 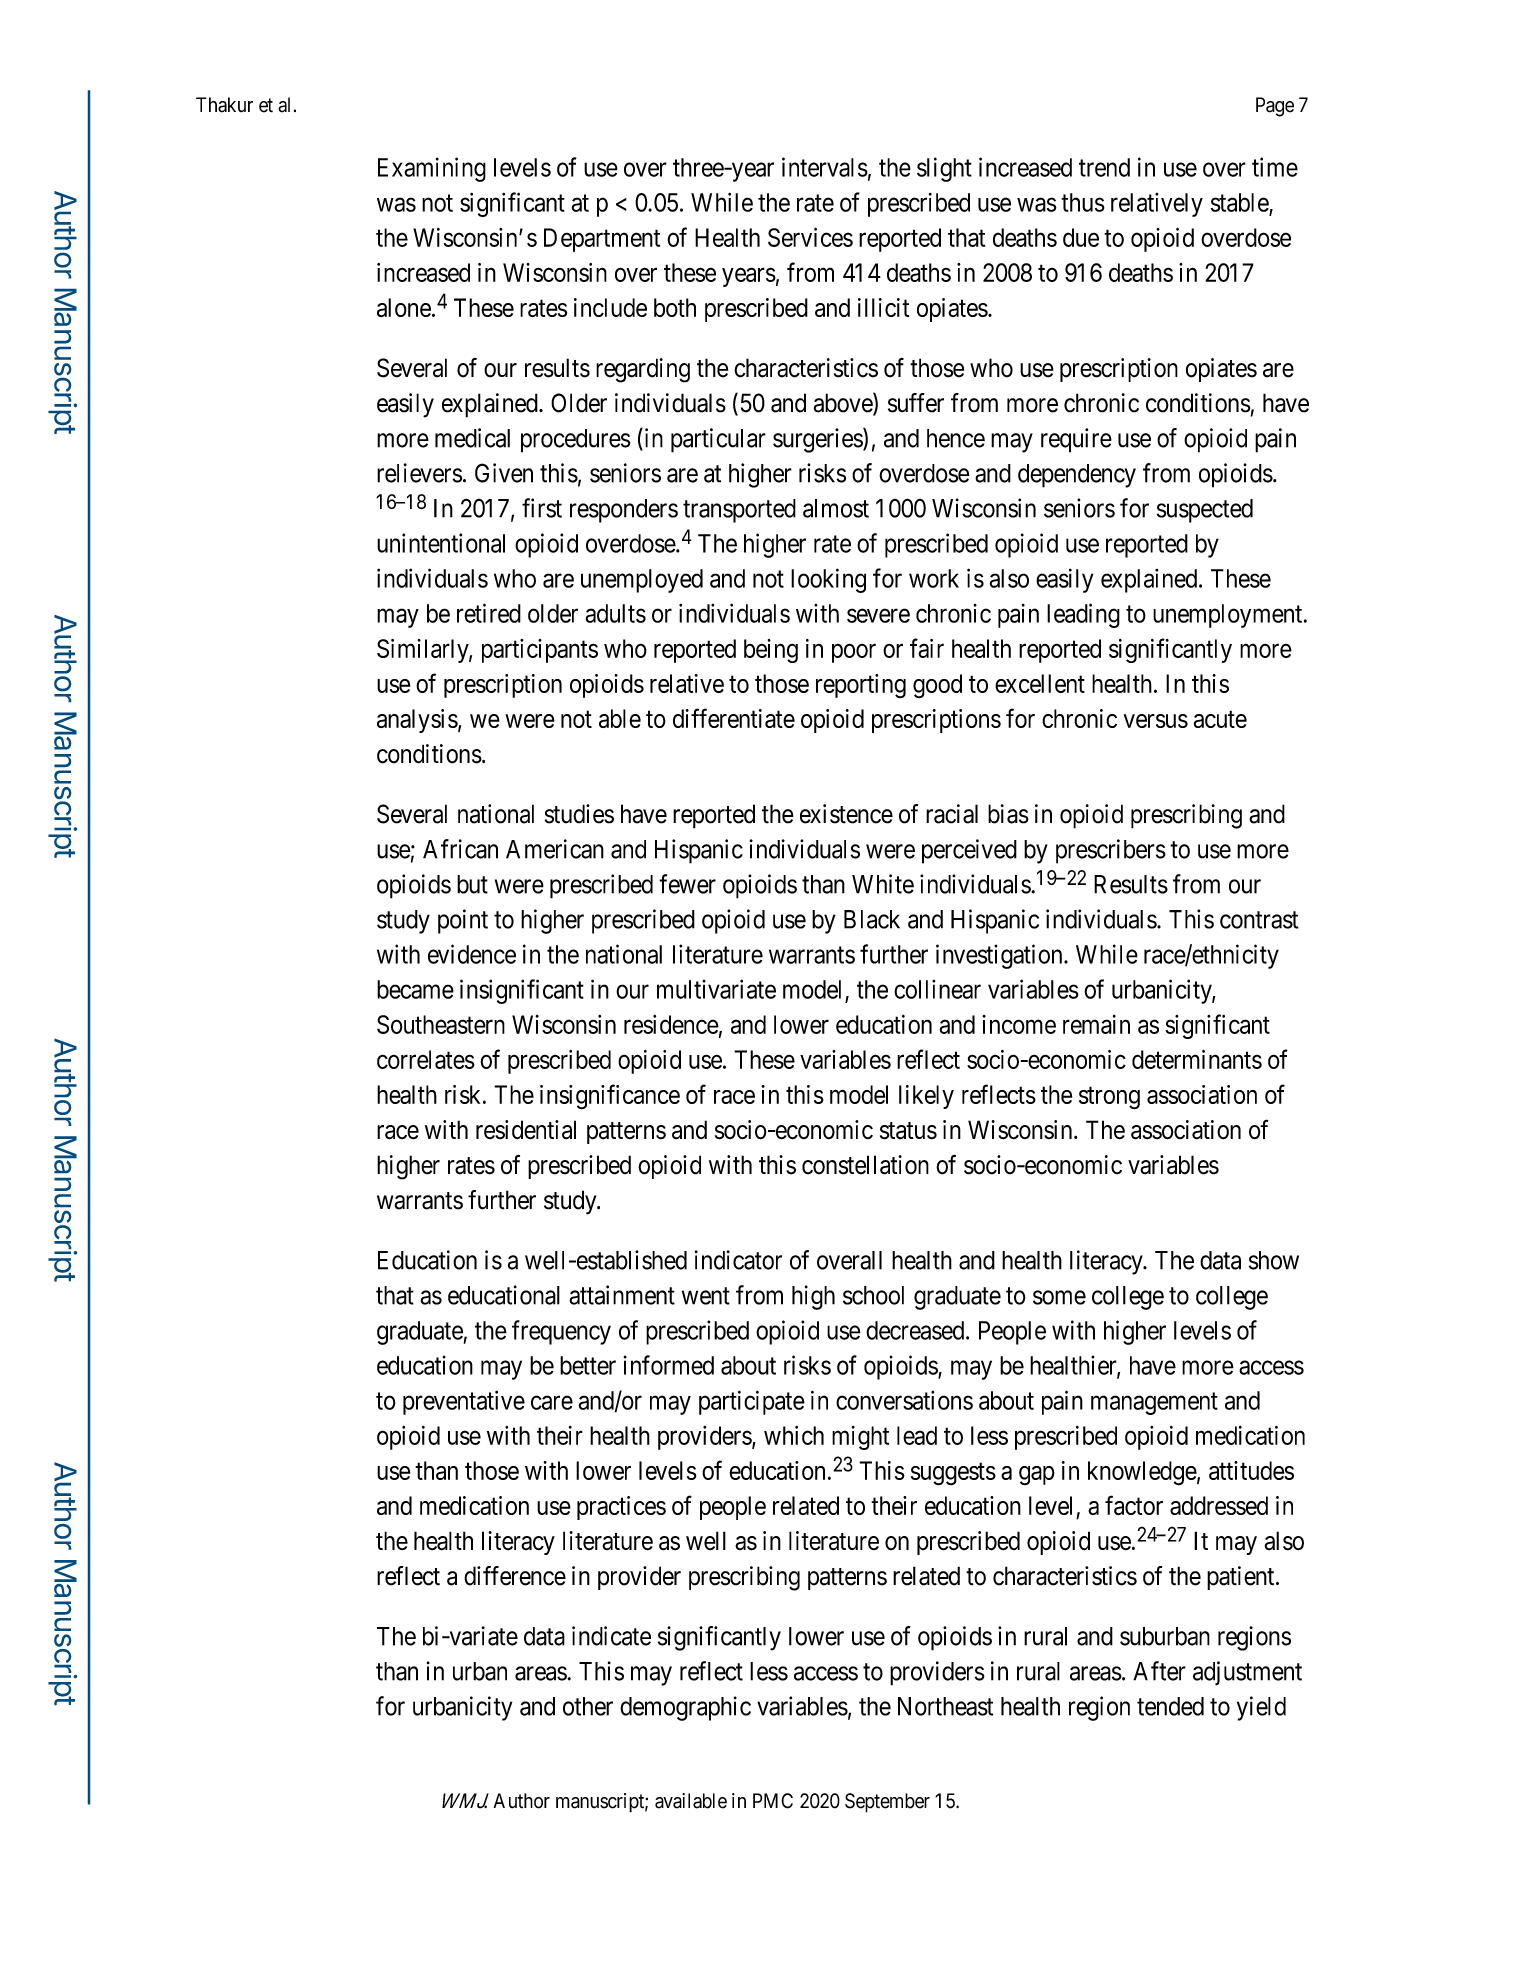 I want to click on versus, so click(x=1156, y=721).
